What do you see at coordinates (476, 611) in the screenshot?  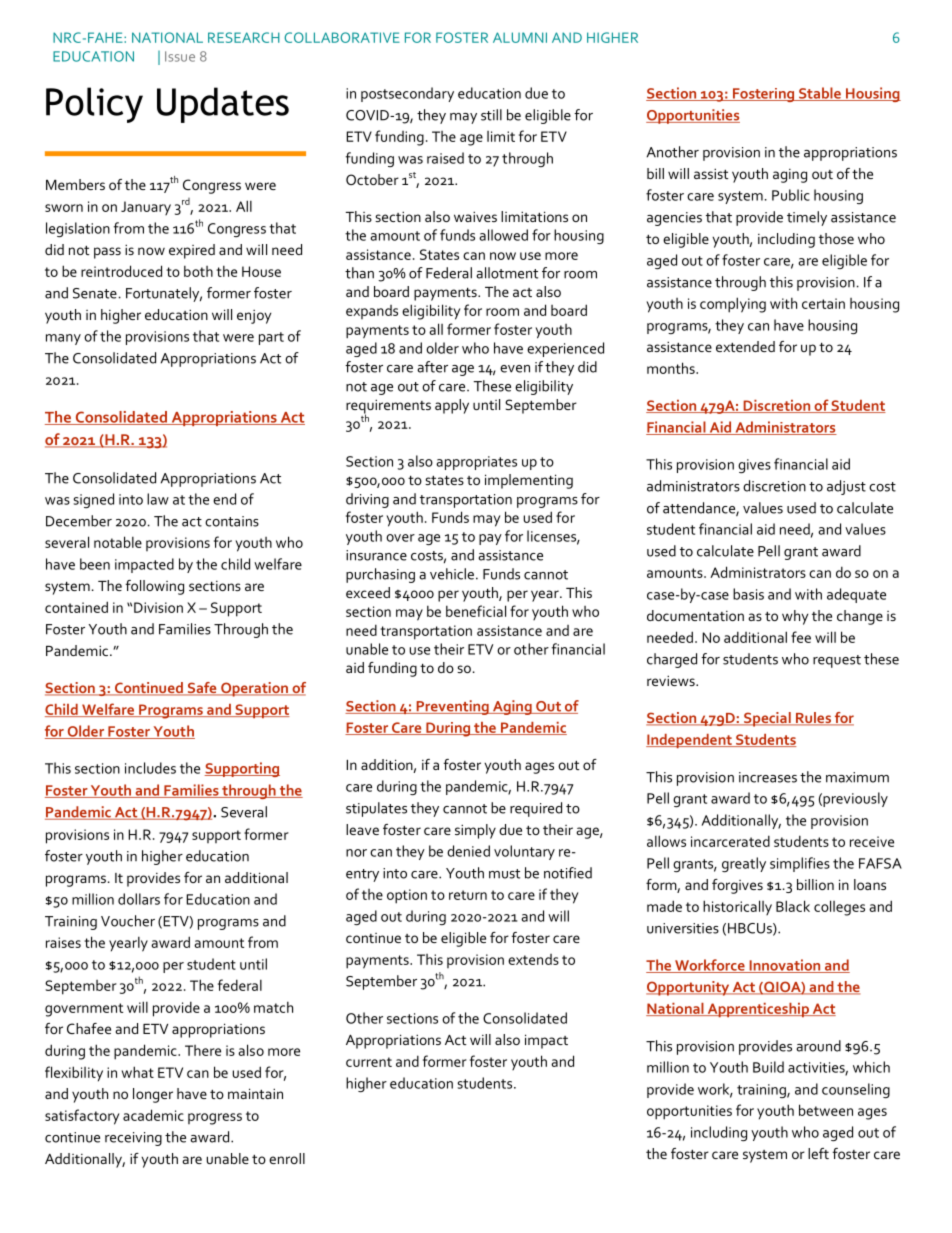 I see `beneficial` at bounding box center [476, 611].
